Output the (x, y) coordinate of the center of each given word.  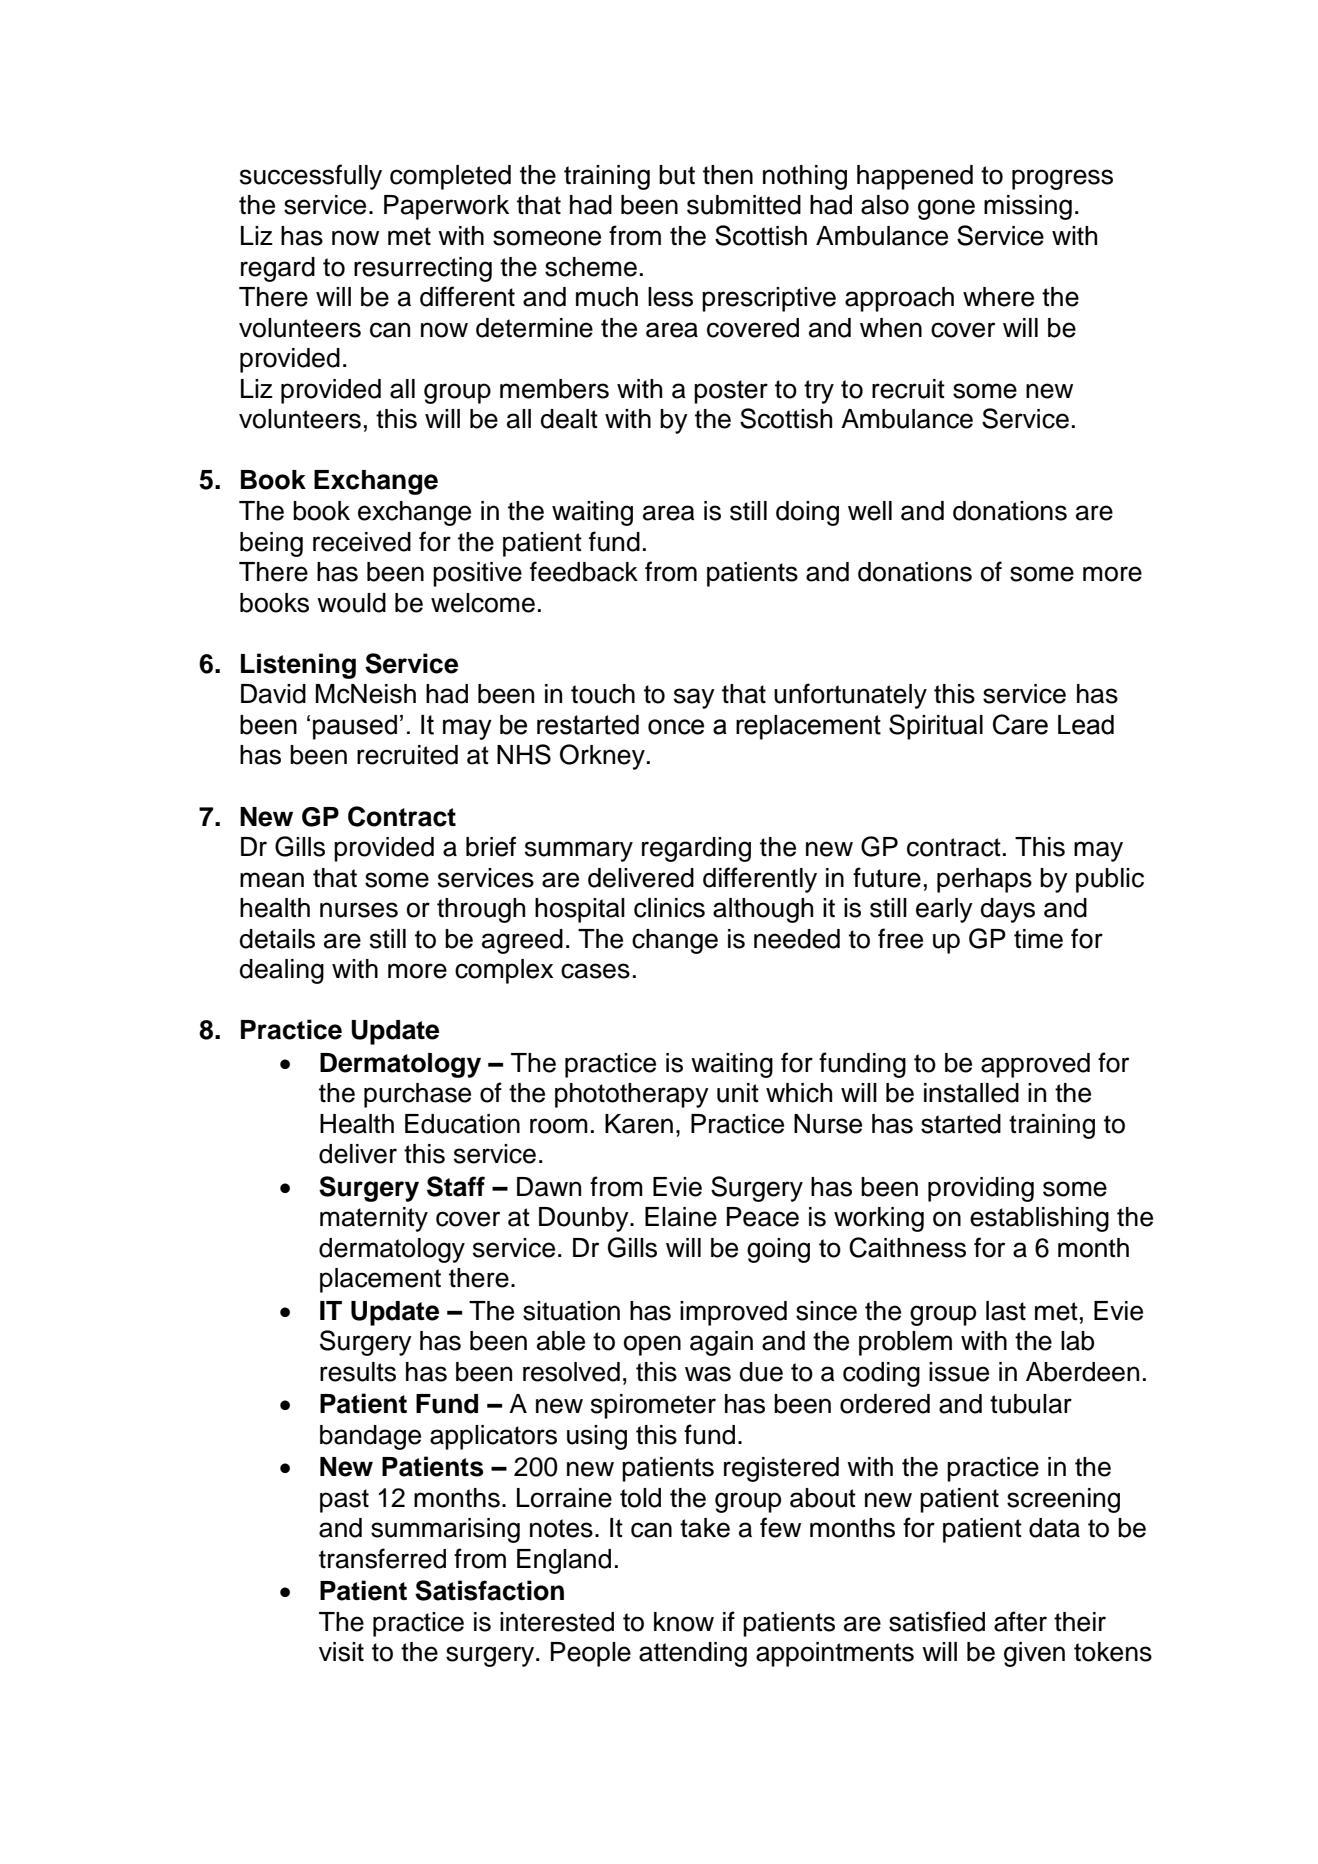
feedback (584, 571)
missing (1028, 207)
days (1008, 910)
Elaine (681, 1217)
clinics (669, 908)
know (684, 1622)
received (362, 542)
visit (341, 1652)
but (677, 175)
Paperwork (446, 207)
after (1020, 1621)
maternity (374, 1219)
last (1006, 1311)
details (277, 939)
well (870, 511)
